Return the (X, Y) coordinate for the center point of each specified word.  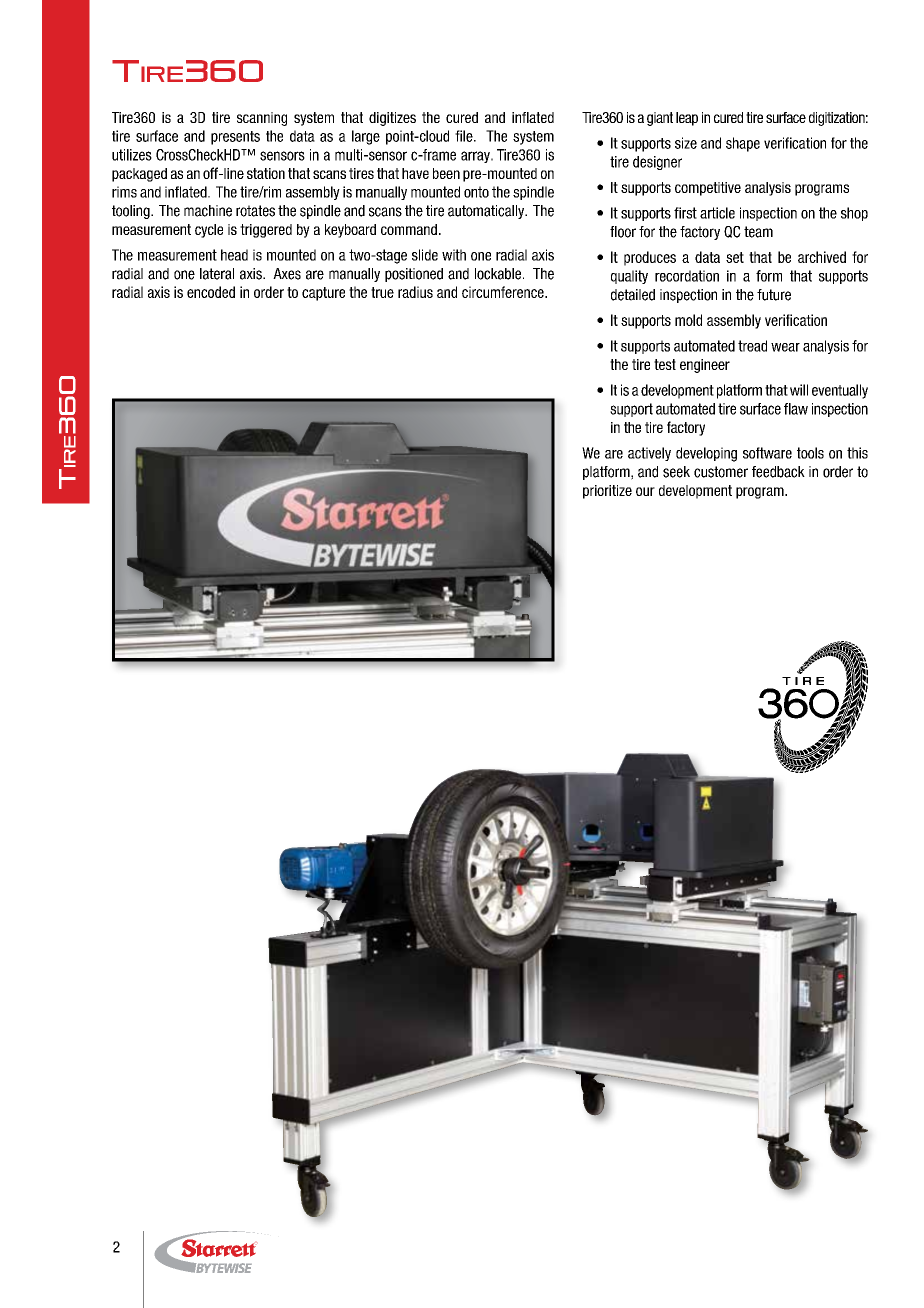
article (717, 213)
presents (235, 138)
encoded (211, 292)
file (465, 136)
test (665, 364)
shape (743, 144)
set (735, 257)
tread (752, 346)
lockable (499, 274)
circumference (504, 292)
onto (476, 192)
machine (208, 211)
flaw (796, 409)
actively (649, 454)
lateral (217, 274)
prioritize (607, 492)
